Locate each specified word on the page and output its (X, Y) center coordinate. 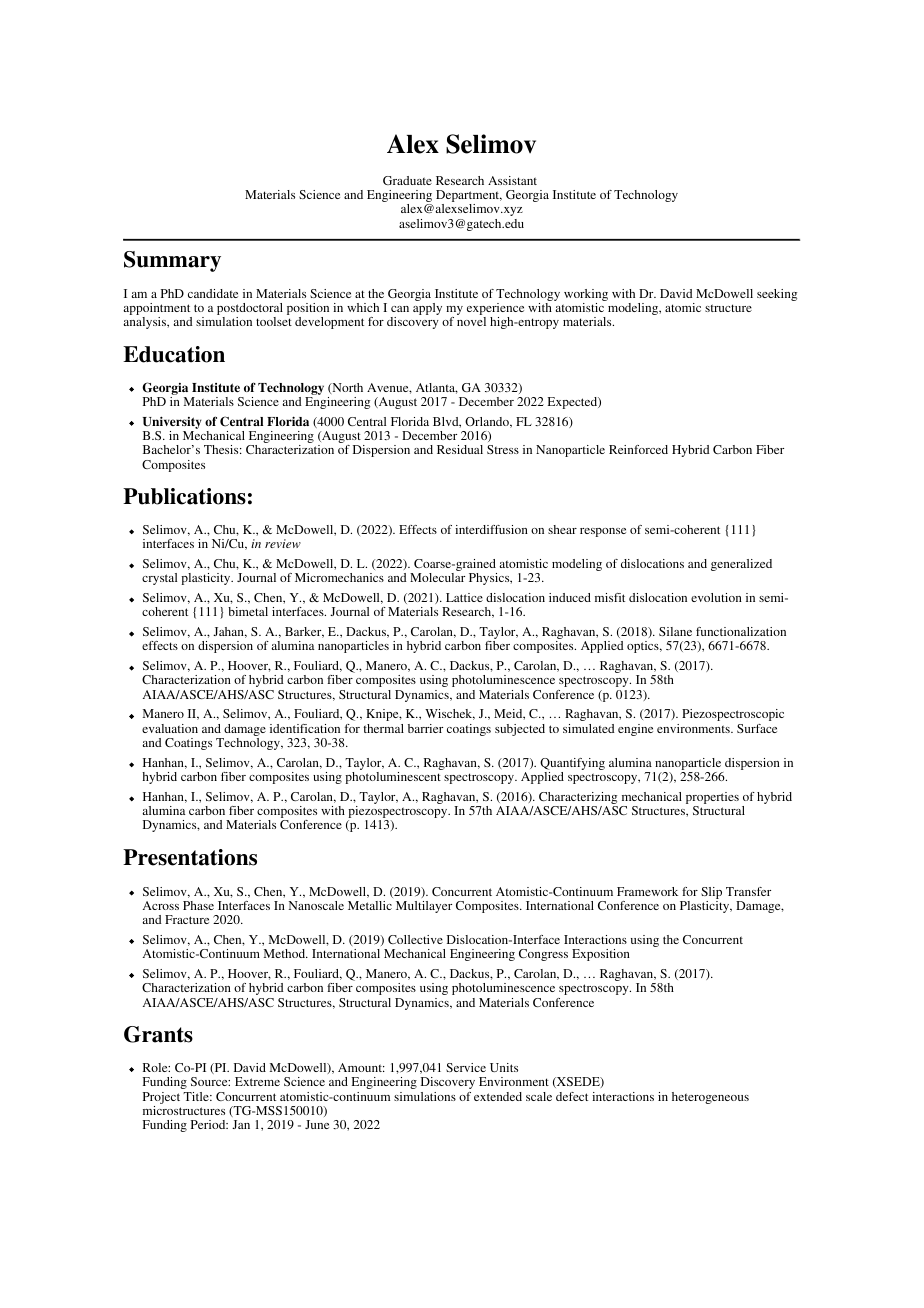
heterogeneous (710, 1098)
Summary (172, 261)
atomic (683, 307)
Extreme (257, 1081)
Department (469, 197)
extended (498, 1096)
